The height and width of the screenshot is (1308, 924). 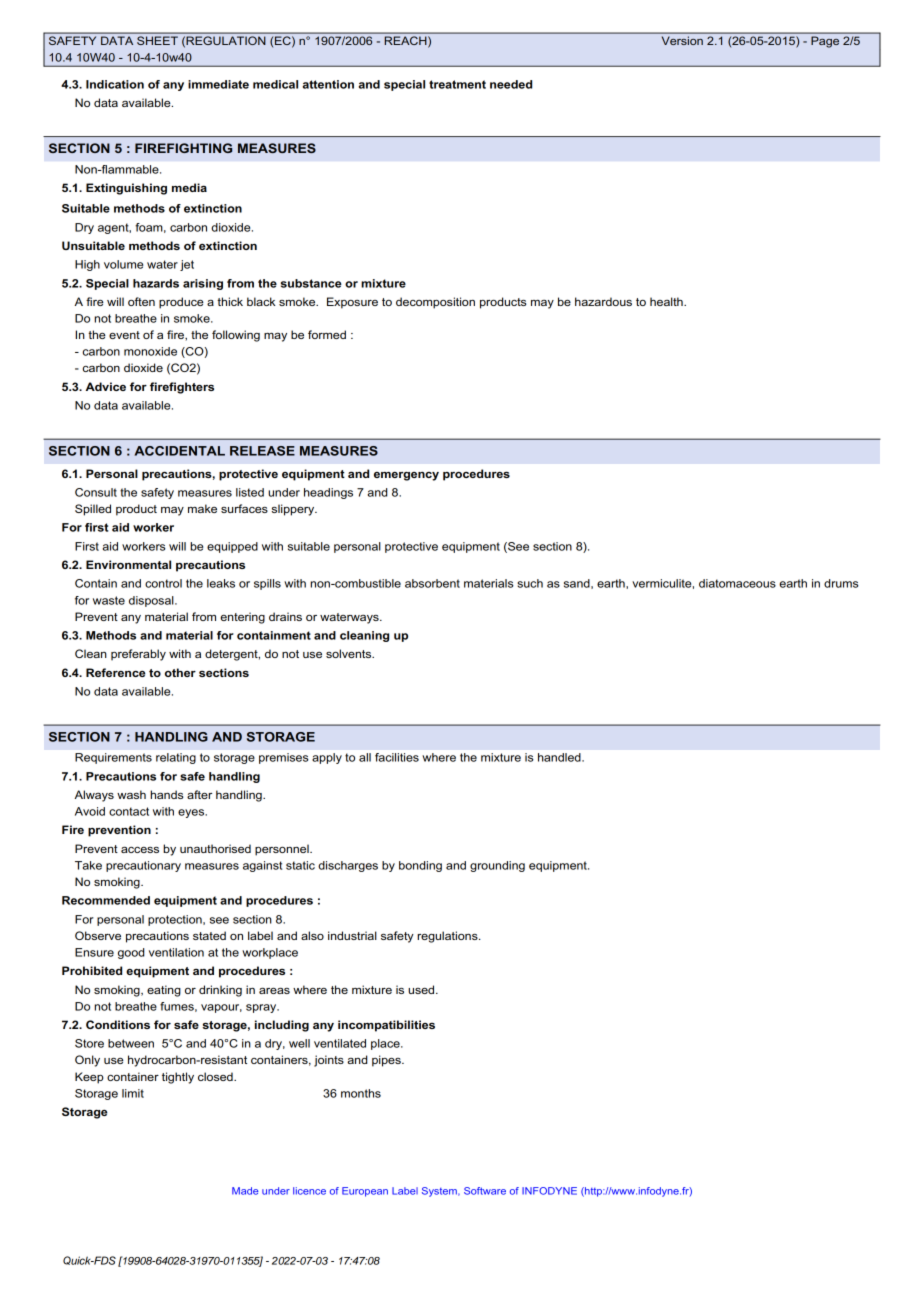 What do you see at coordinates (682, 41) in the screenshot?
I see `Version` at bounding box center [682, 41].
